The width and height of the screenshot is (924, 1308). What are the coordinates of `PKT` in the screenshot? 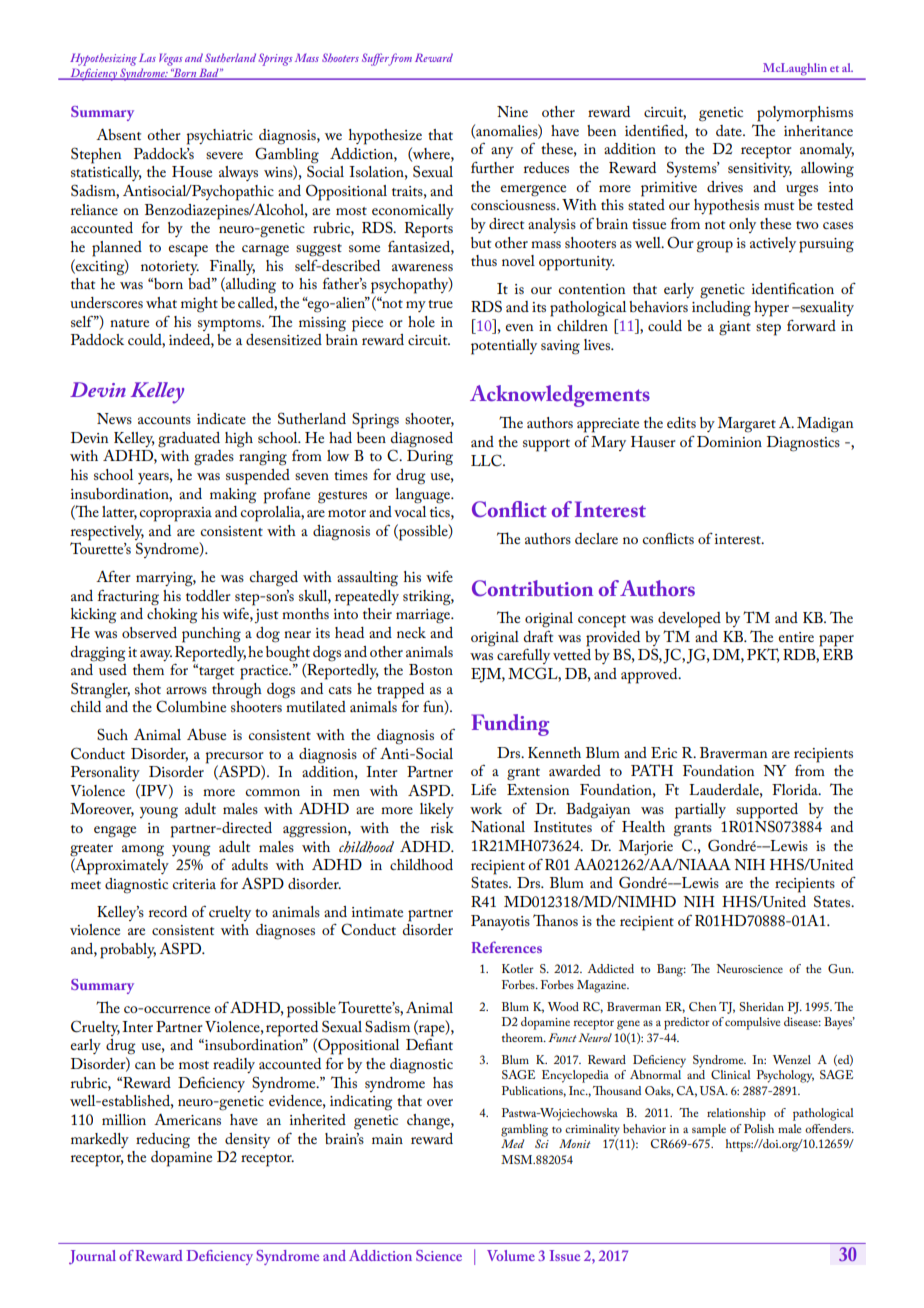 It's located at (763, 655).
